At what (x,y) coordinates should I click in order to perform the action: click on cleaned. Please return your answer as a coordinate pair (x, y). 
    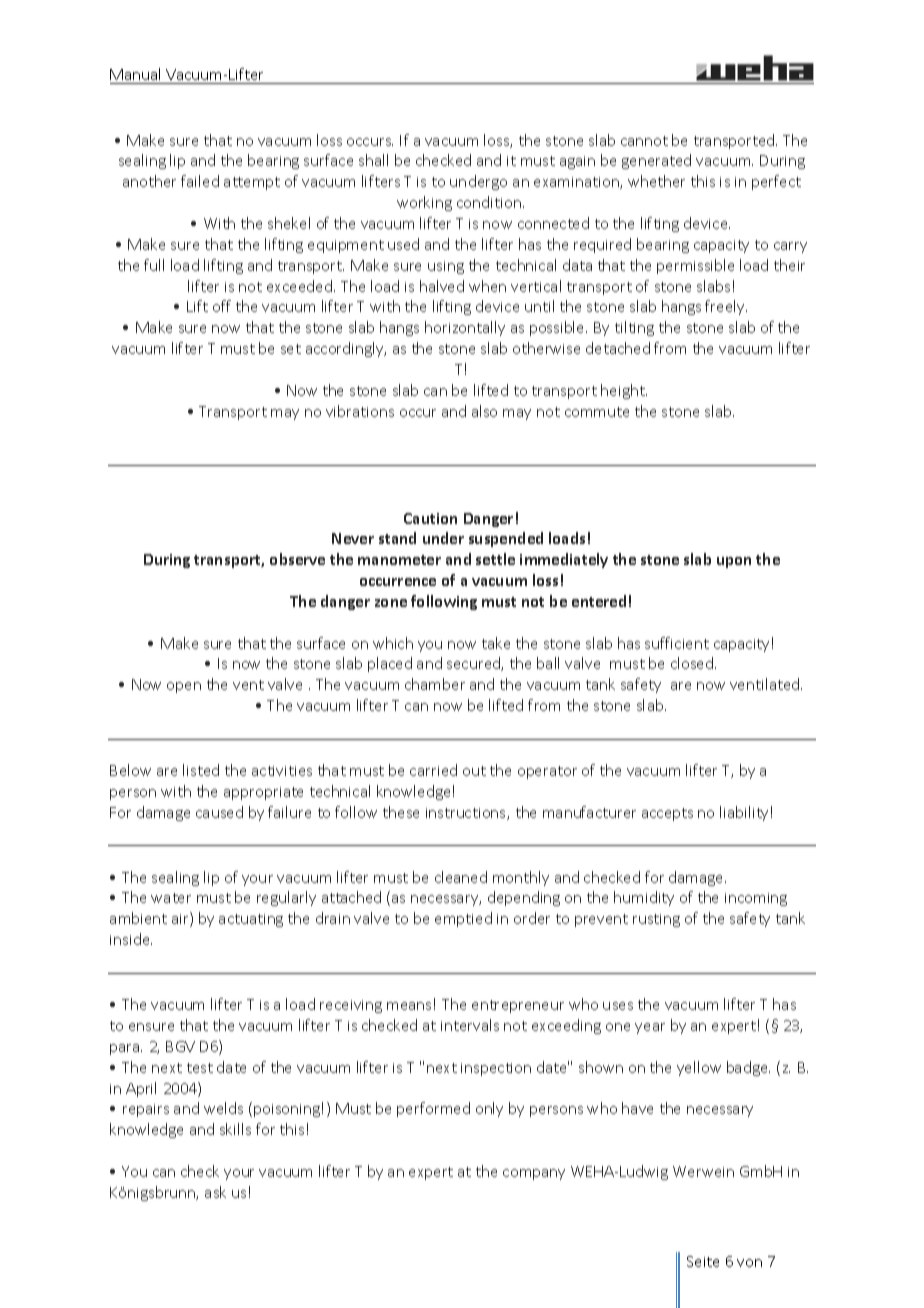
    Looking at the image, I should click on (461, 877).
